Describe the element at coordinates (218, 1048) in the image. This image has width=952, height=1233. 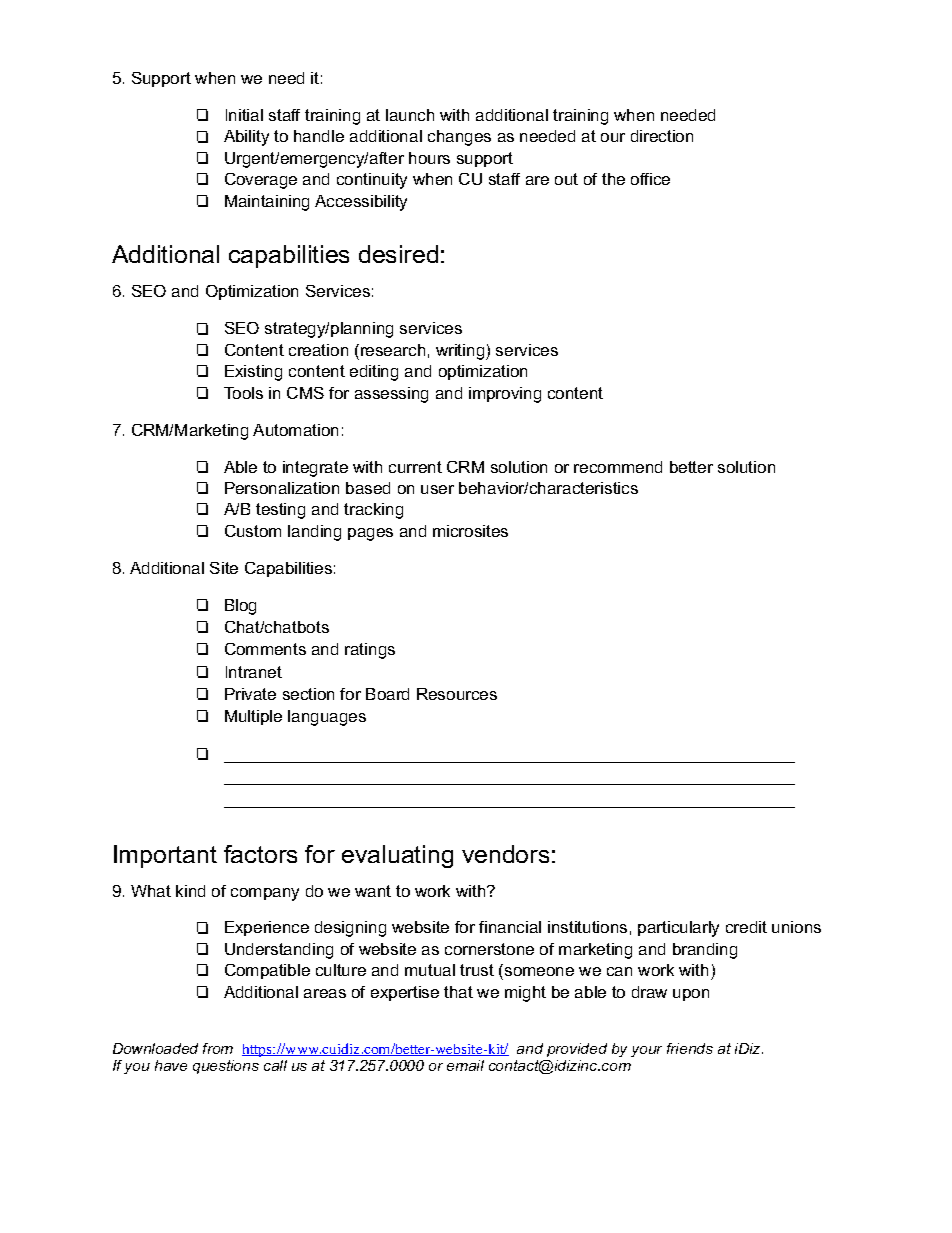
I see `from` at that location.
